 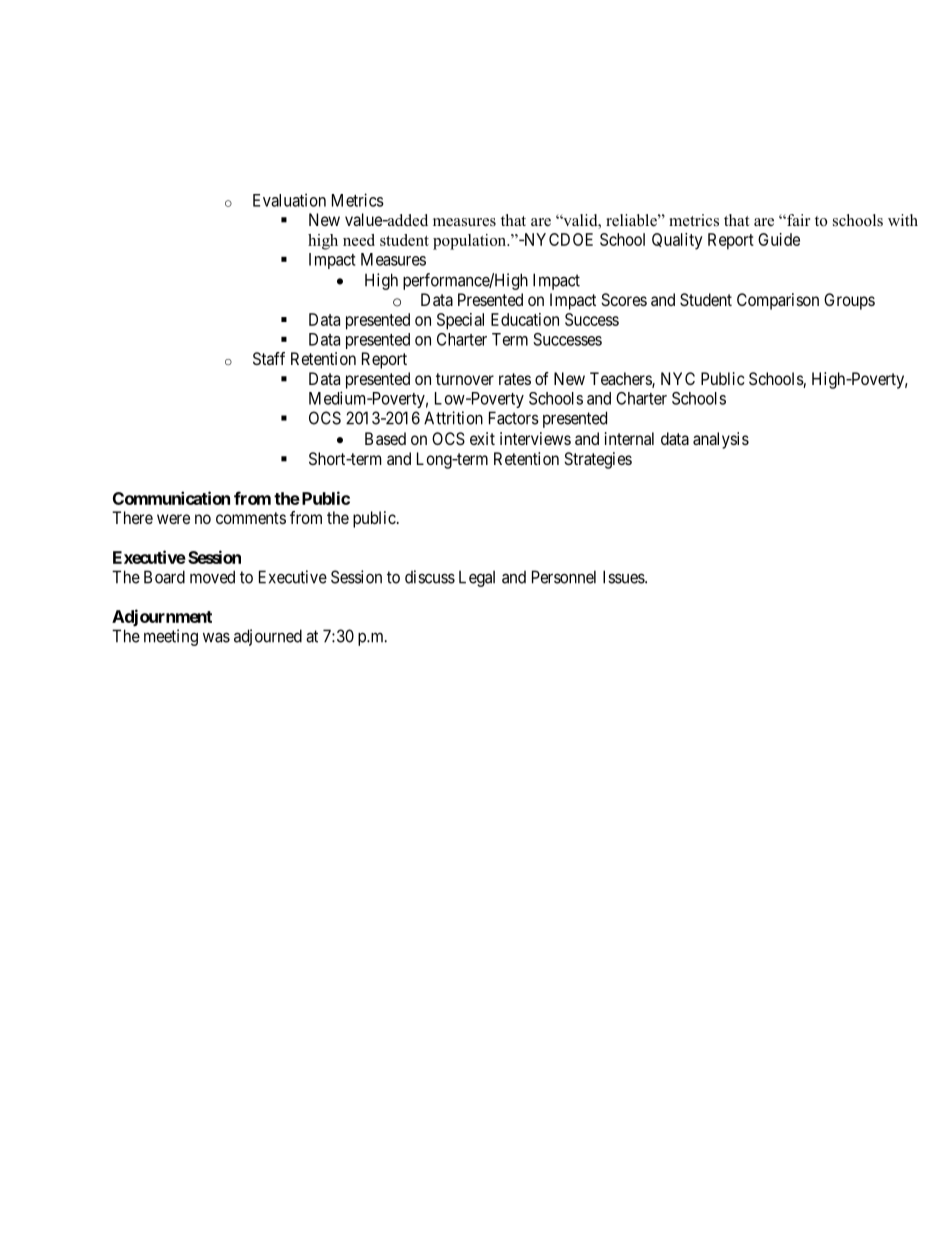 I want to click on Communication, so click(x=171, y=498).
